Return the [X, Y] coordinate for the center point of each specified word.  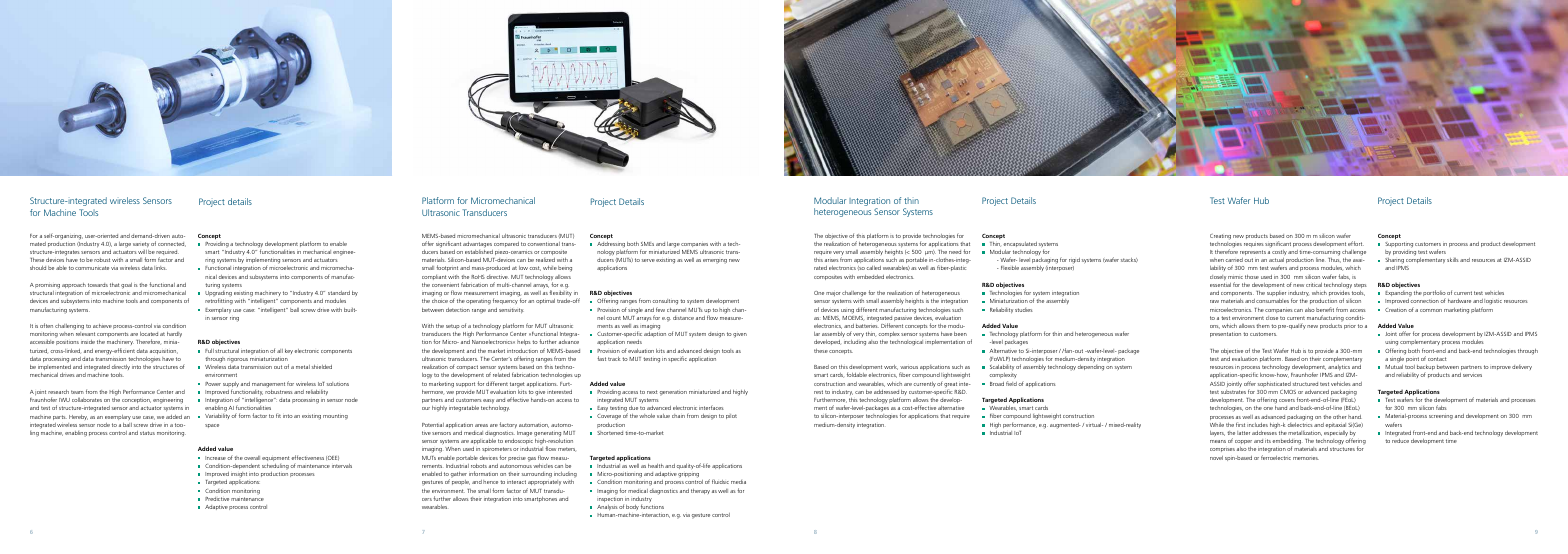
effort [1356, 243]
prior [1350, 327]
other [1340, 417]
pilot [731, 416]
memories [1306, 458]
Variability [217, 416]
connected [172, 244]
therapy [700, 491]
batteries [867, 326]
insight [239, 475]
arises [832, 260]
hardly [174, 334]
